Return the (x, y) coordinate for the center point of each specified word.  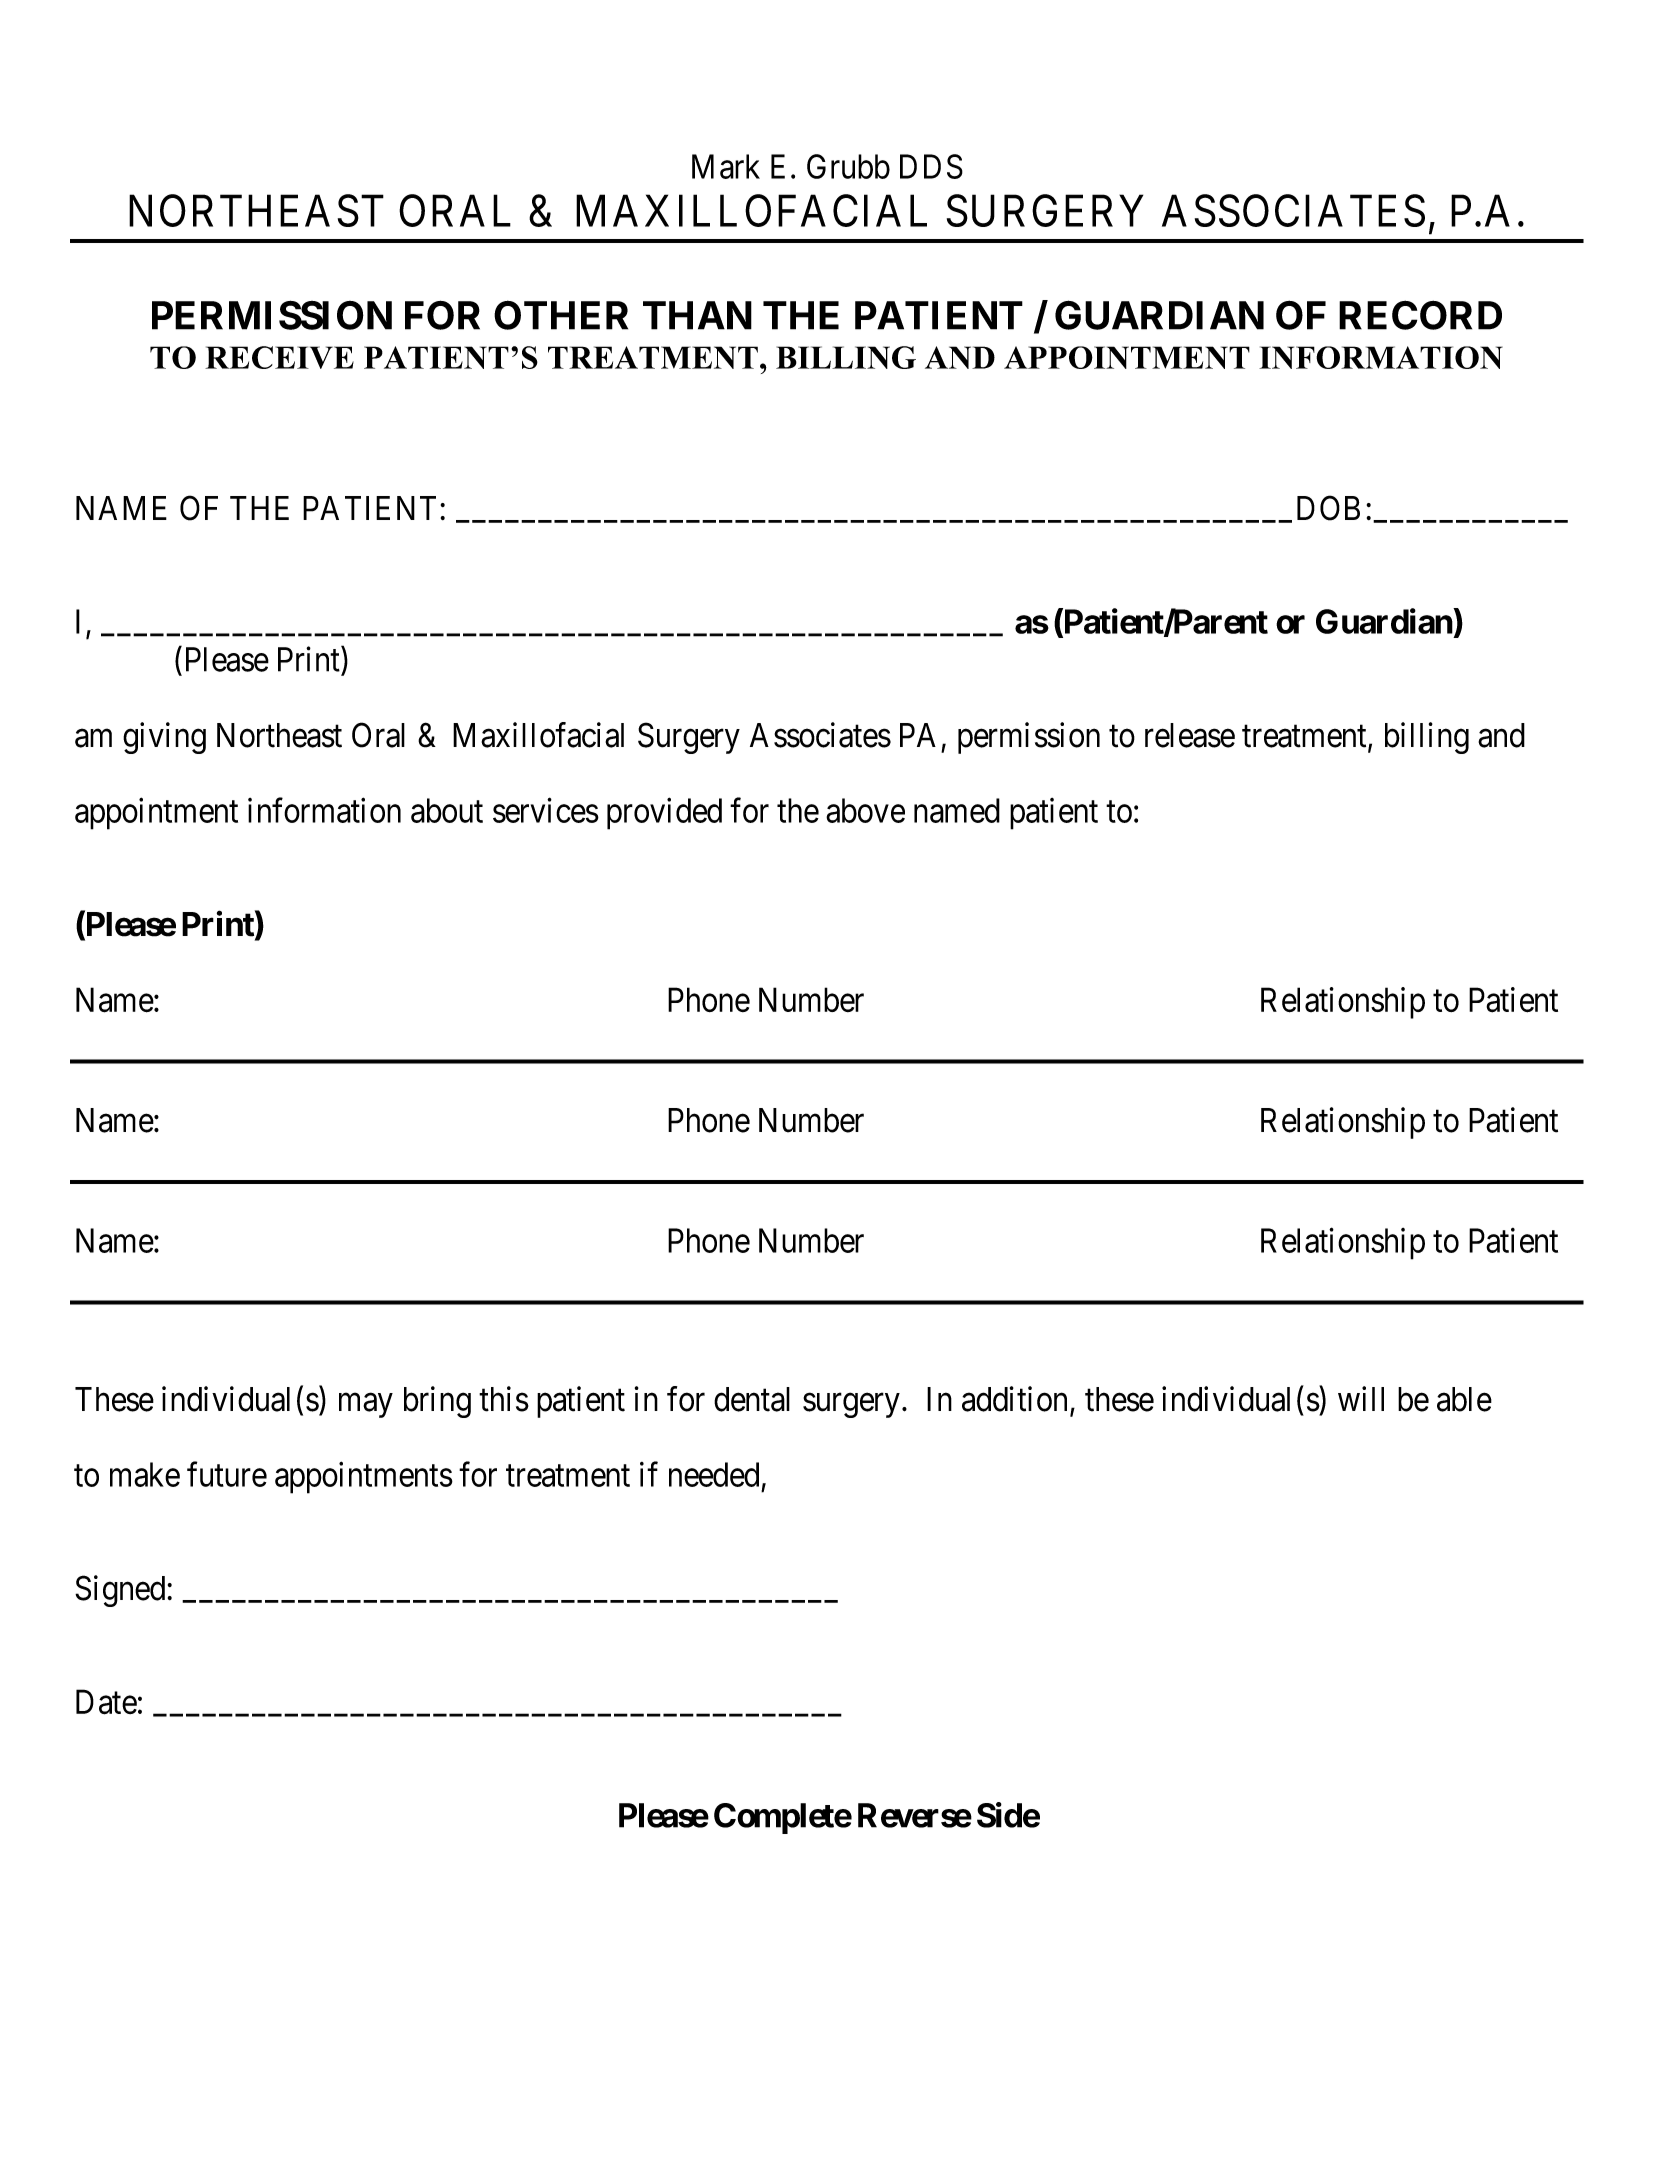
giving (164, 738)
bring (437, 1402)
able (1464, 1399)
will (1361, 1398)
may (366, 1405)
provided (664, 814)
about (447, 810)
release (1190, 735)
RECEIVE (279, 357)
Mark (726, 166)
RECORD (1420, 315)
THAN (697, 315)
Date (106, 1702)
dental (752, 1399)
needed (714, 1474)
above (865, 810)
